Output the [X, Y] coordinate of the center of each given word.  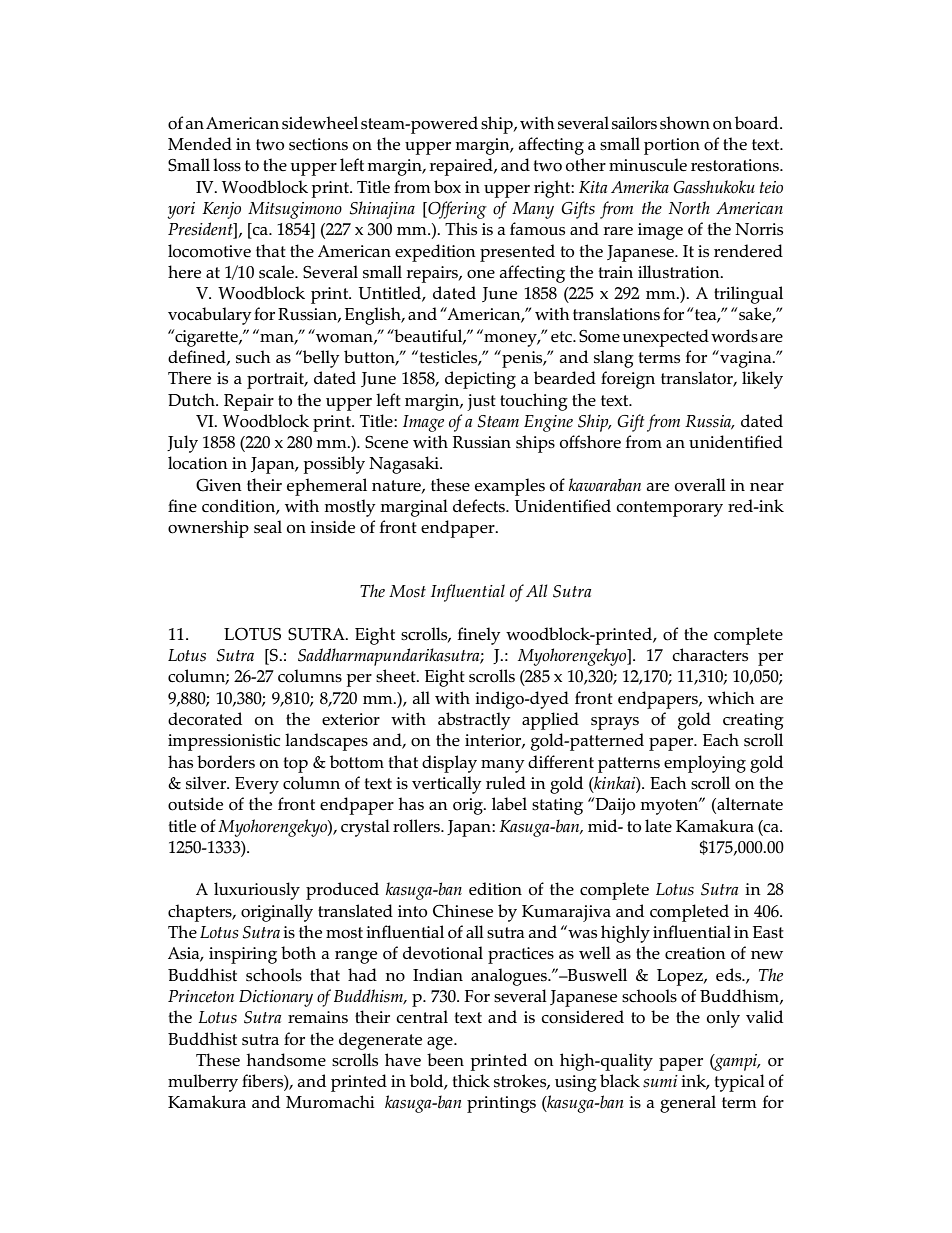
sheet [397, 676]
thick [471, 1081]
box [447, 187]
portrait [277, 380]
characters [710, 655]
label [509, 804]
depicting [480, 380]
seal [268, 527]
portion [672, 146]
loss [227, 165]
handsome [286, 1060]
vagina [746, 359]
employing [705, 764]
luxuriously [257, 891]
